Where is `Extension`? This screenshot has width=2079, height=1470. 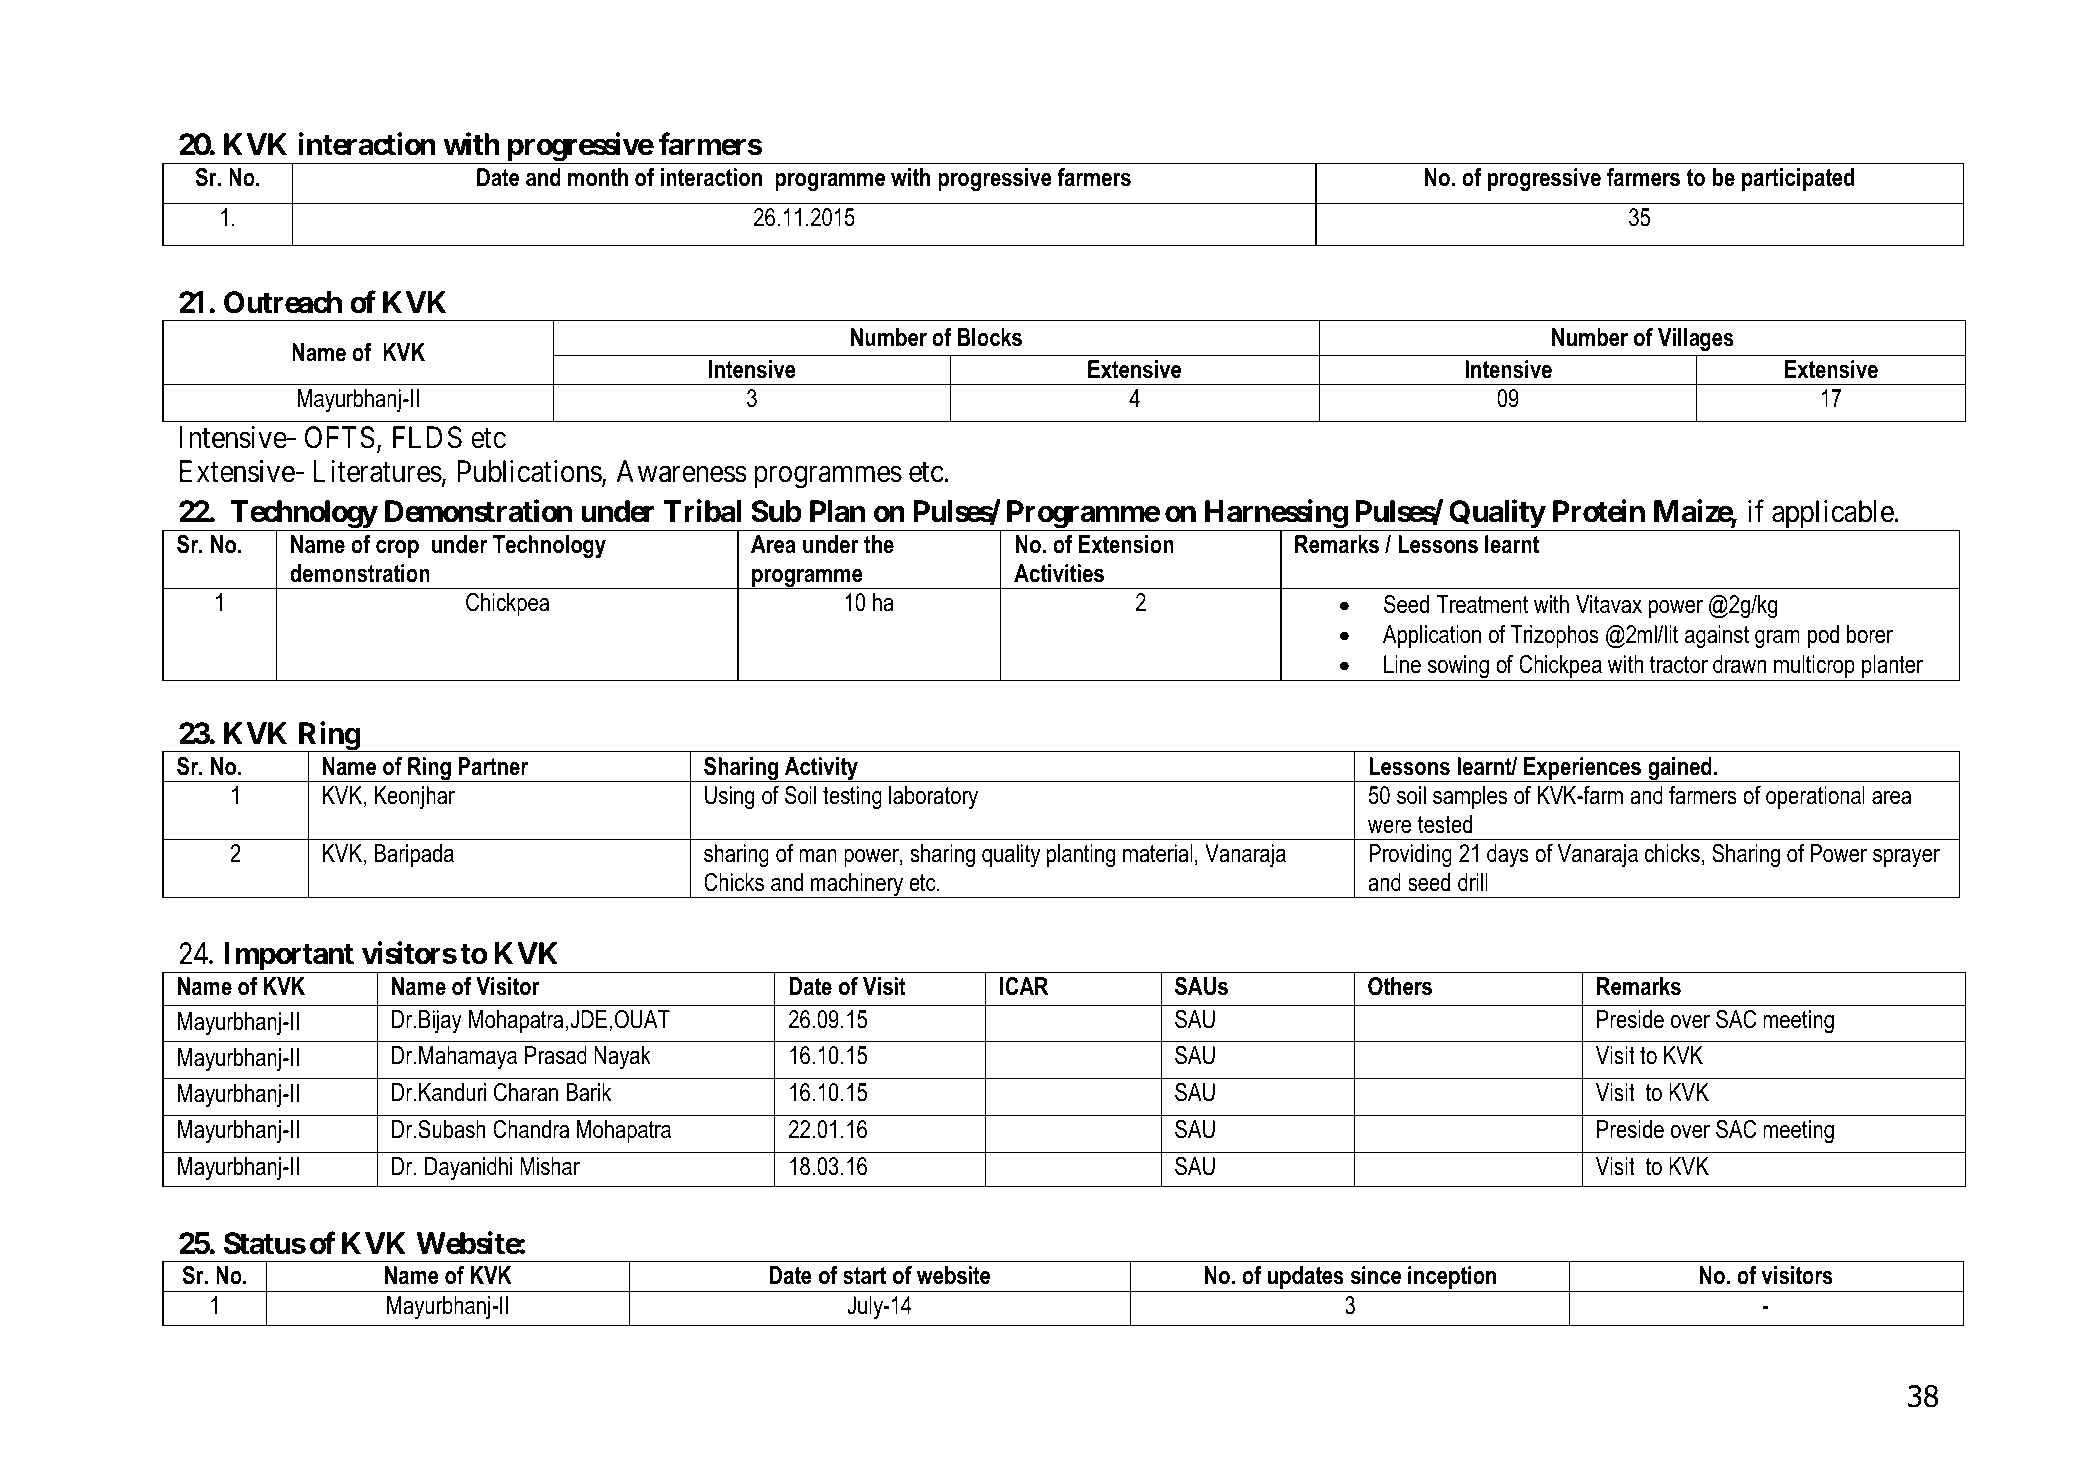
Extension is located at coordinates (1126, 544).
